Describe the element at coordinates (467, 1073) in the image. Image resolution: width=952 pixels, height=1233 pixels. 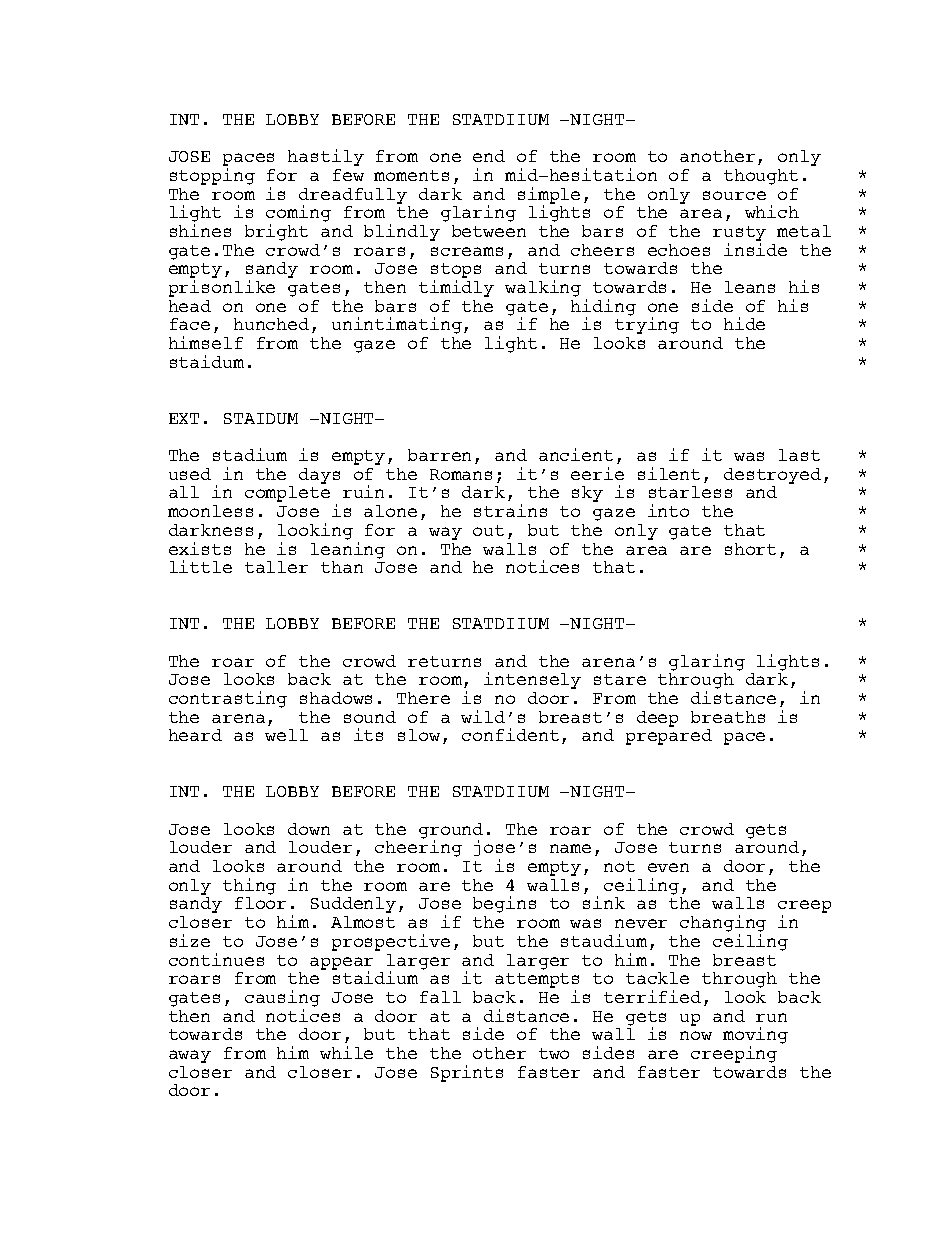
I see `Sprints` at that location.
